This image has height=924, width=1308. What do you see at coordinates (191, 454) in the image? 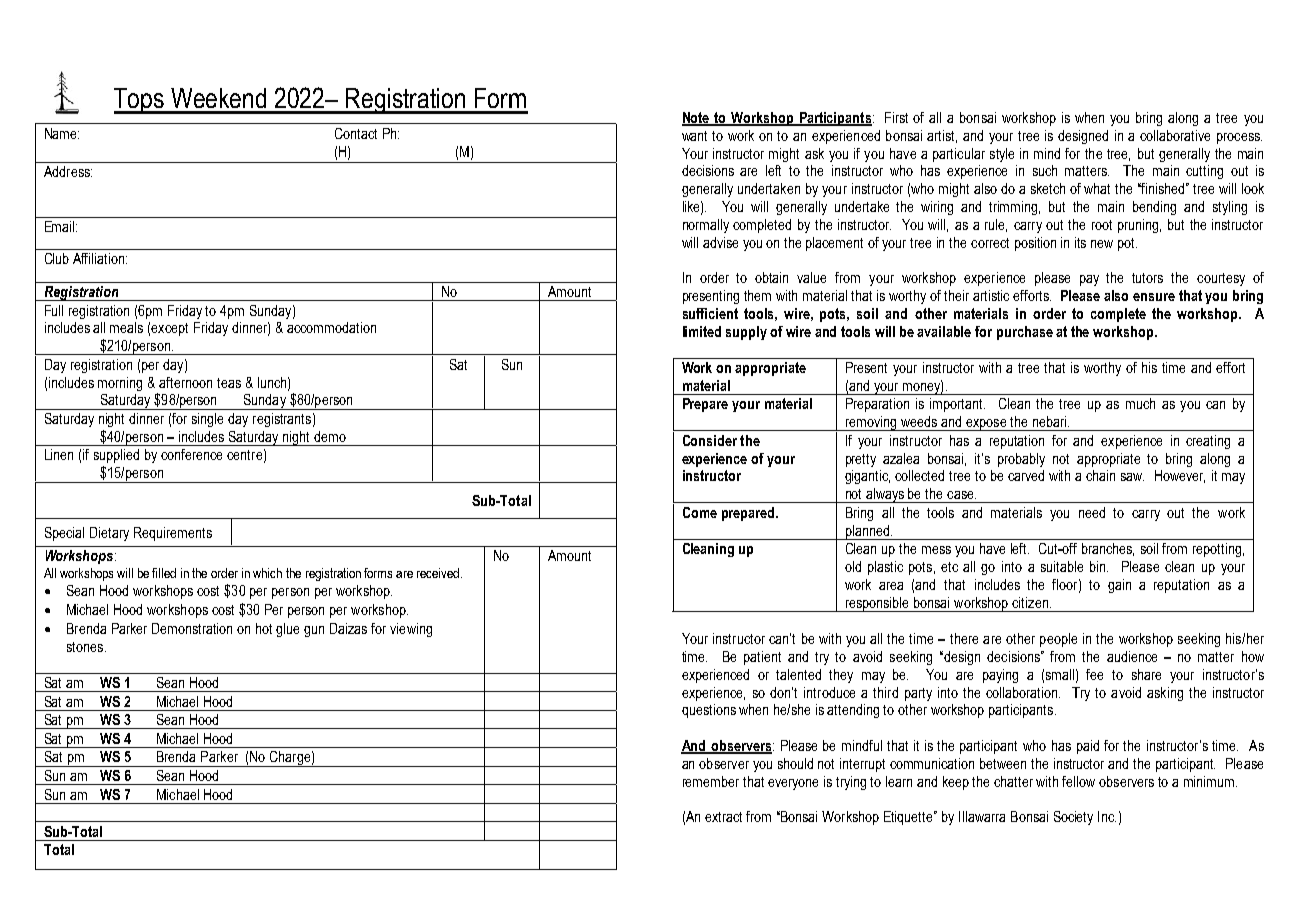
I see `conference` at bounding box center [191, 454].
